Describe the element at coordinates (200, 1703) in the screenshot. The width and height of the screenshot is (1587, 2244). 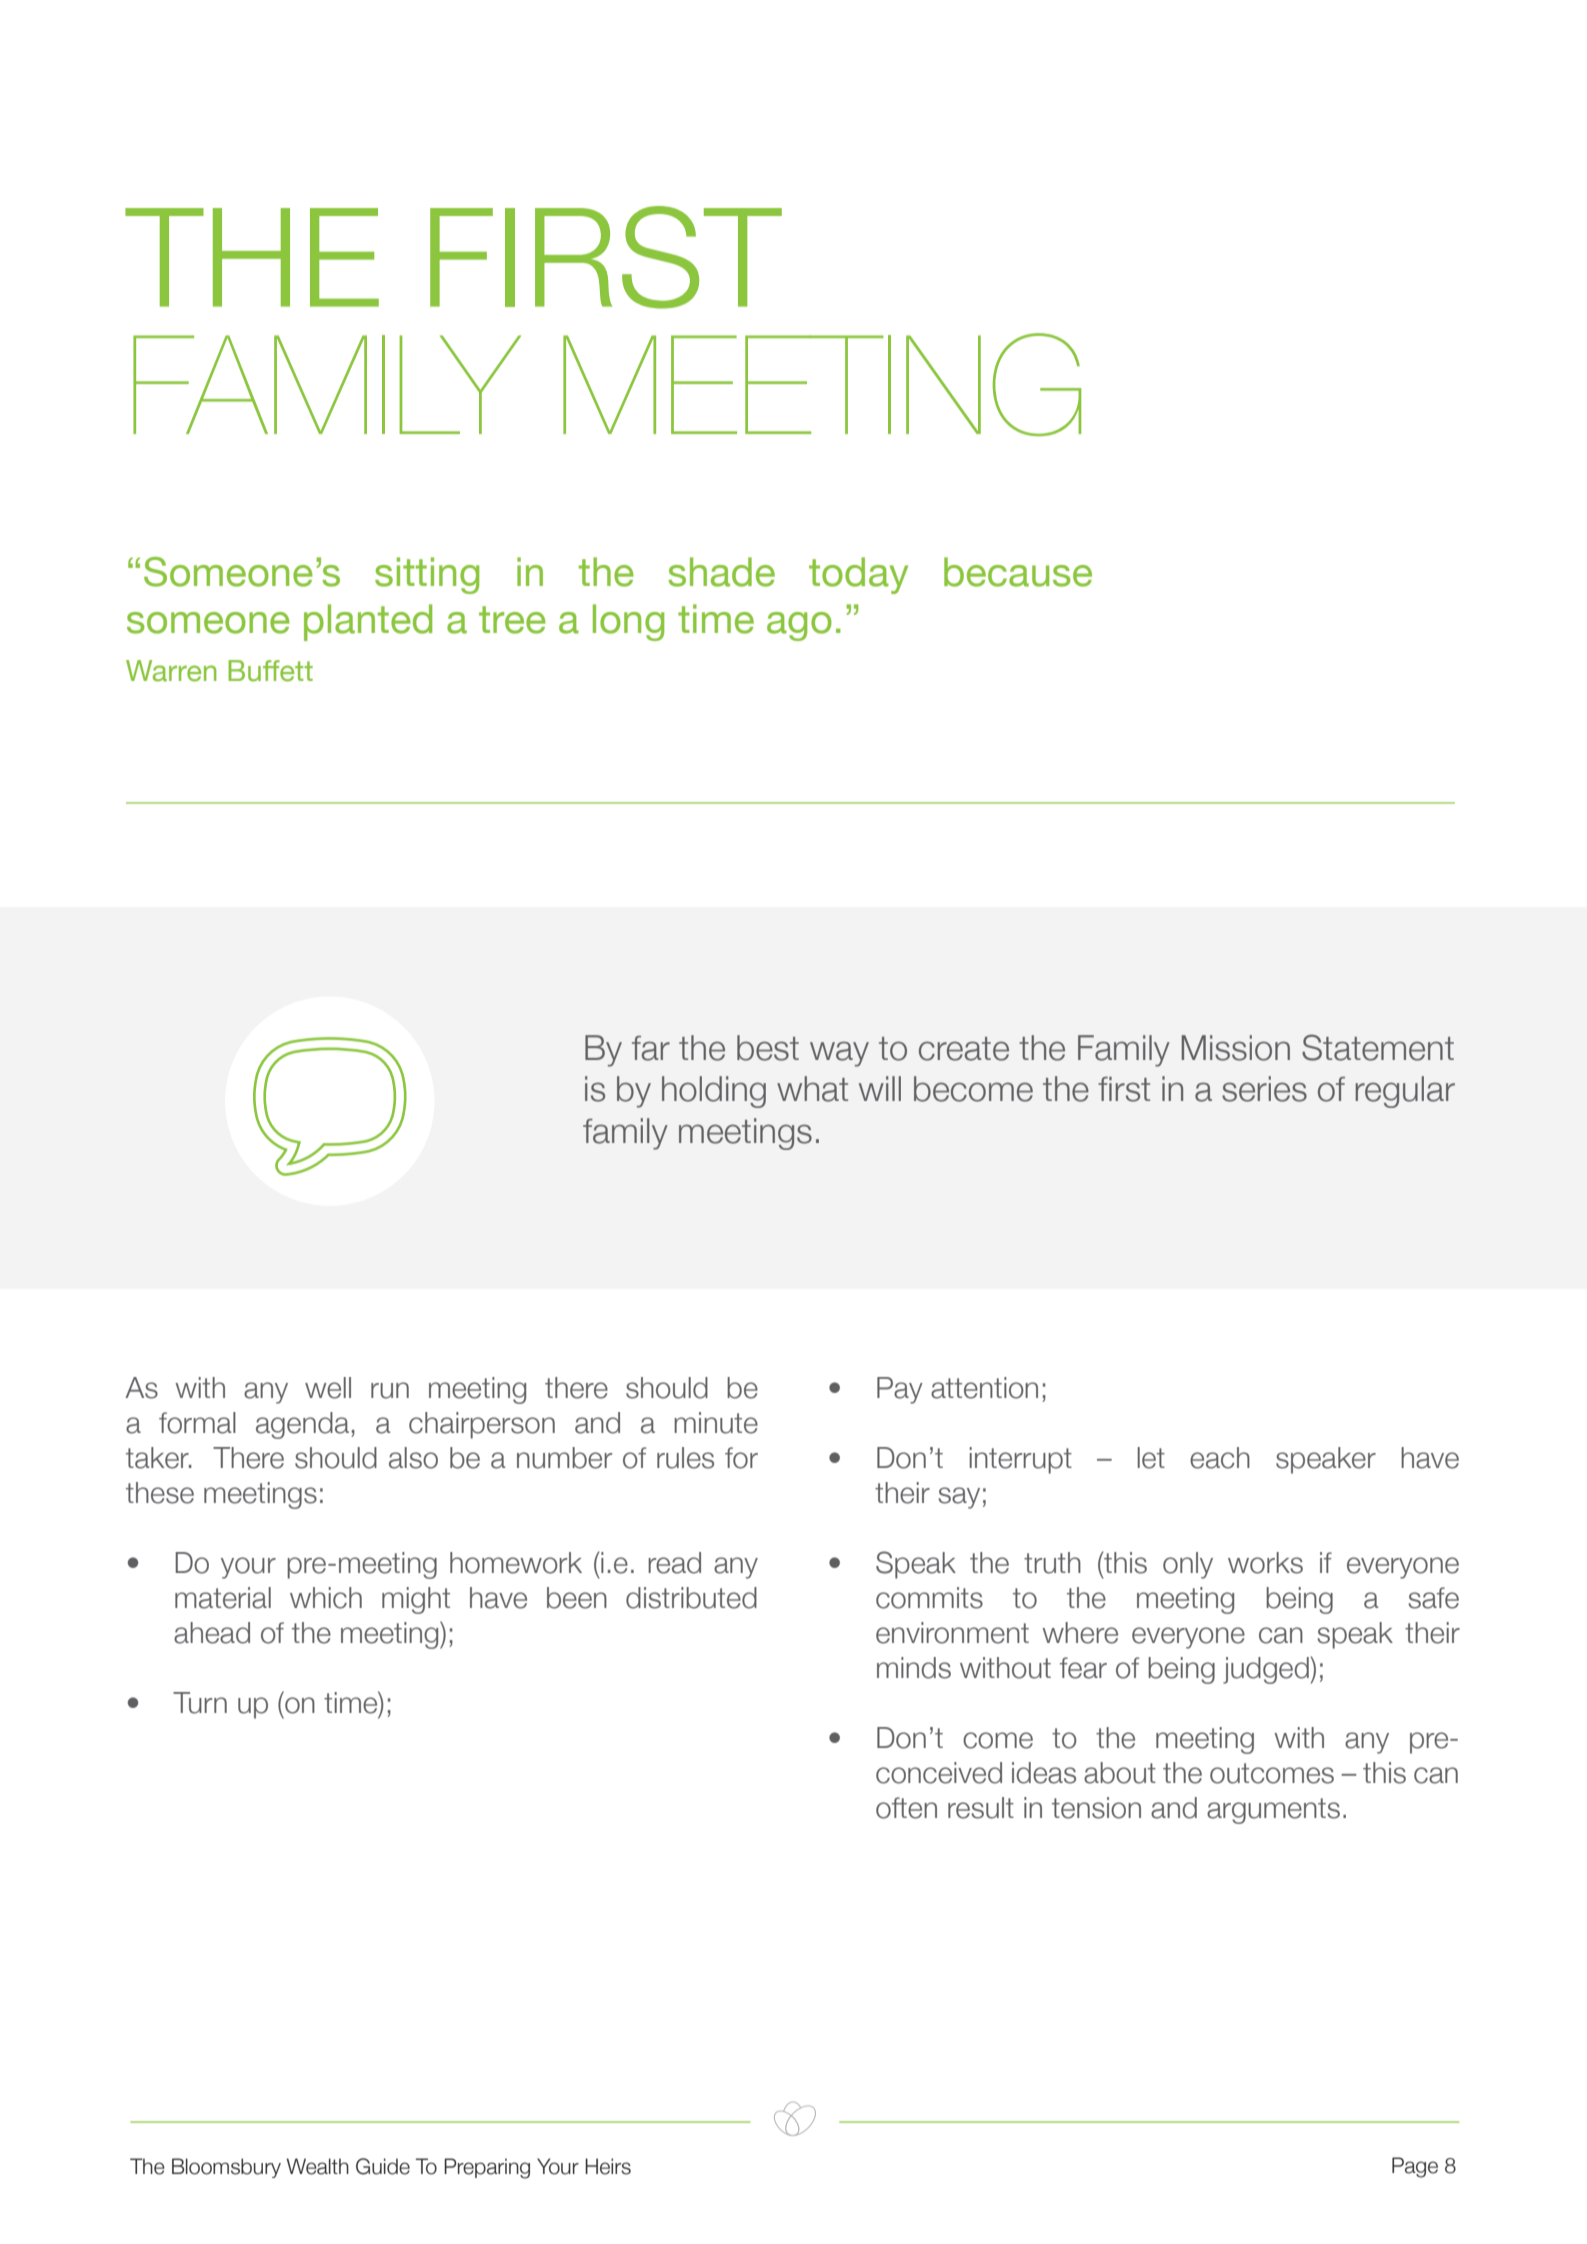
I see `Turn` at that location.
